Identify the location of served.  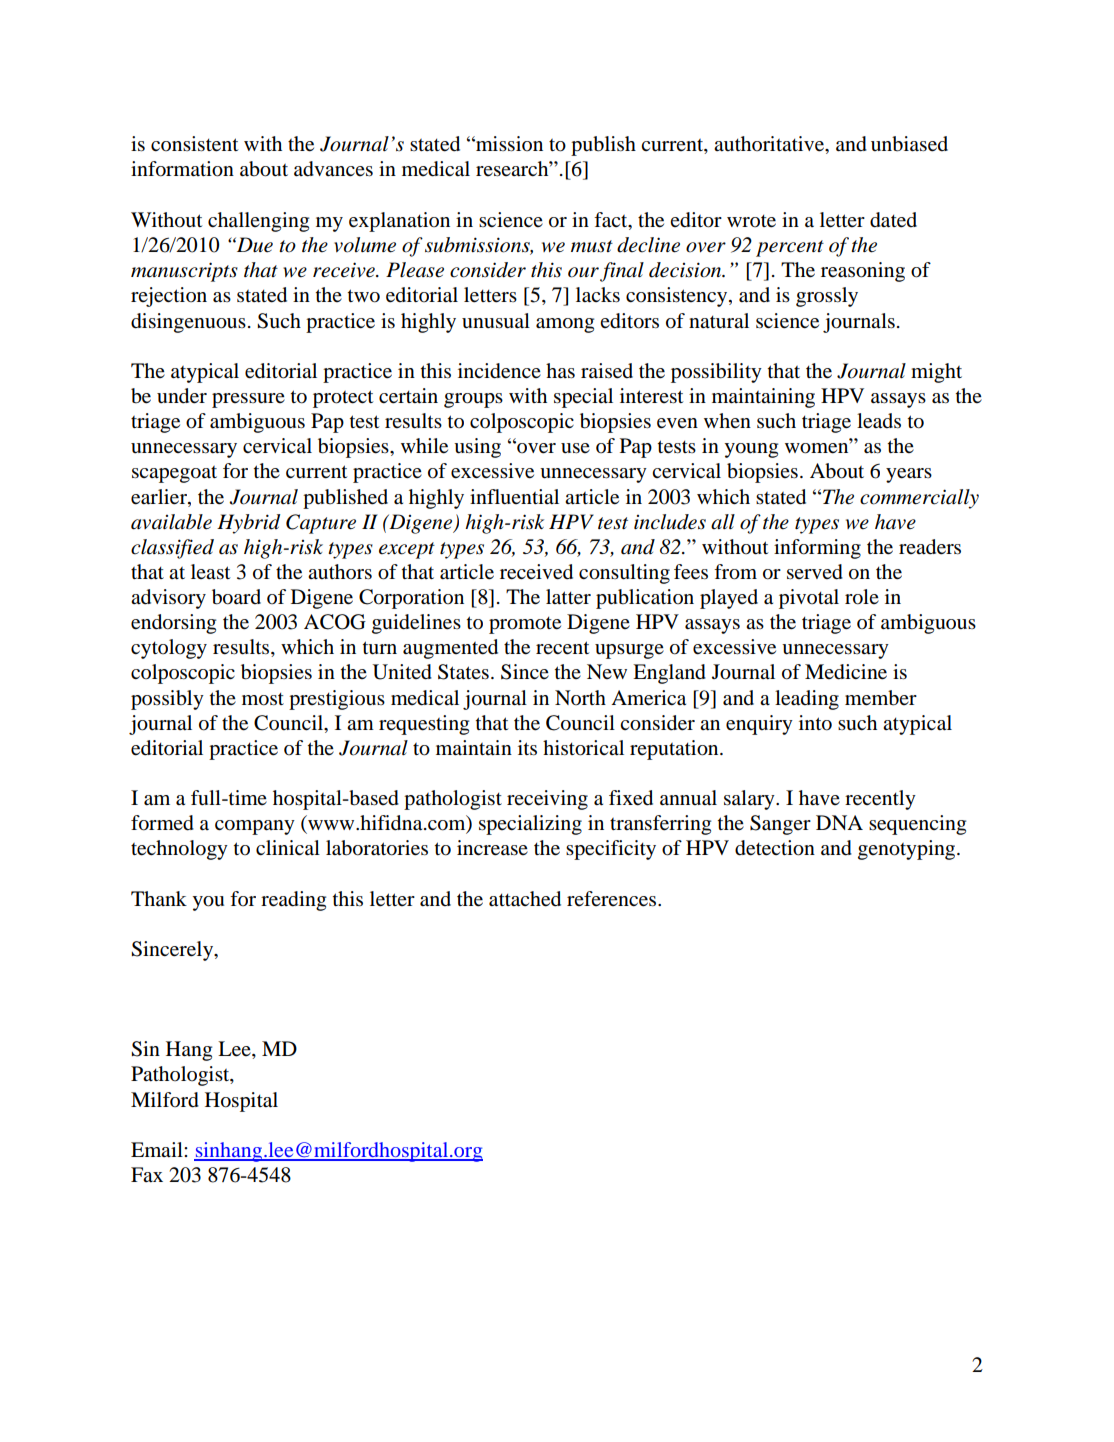
(815, 572).
